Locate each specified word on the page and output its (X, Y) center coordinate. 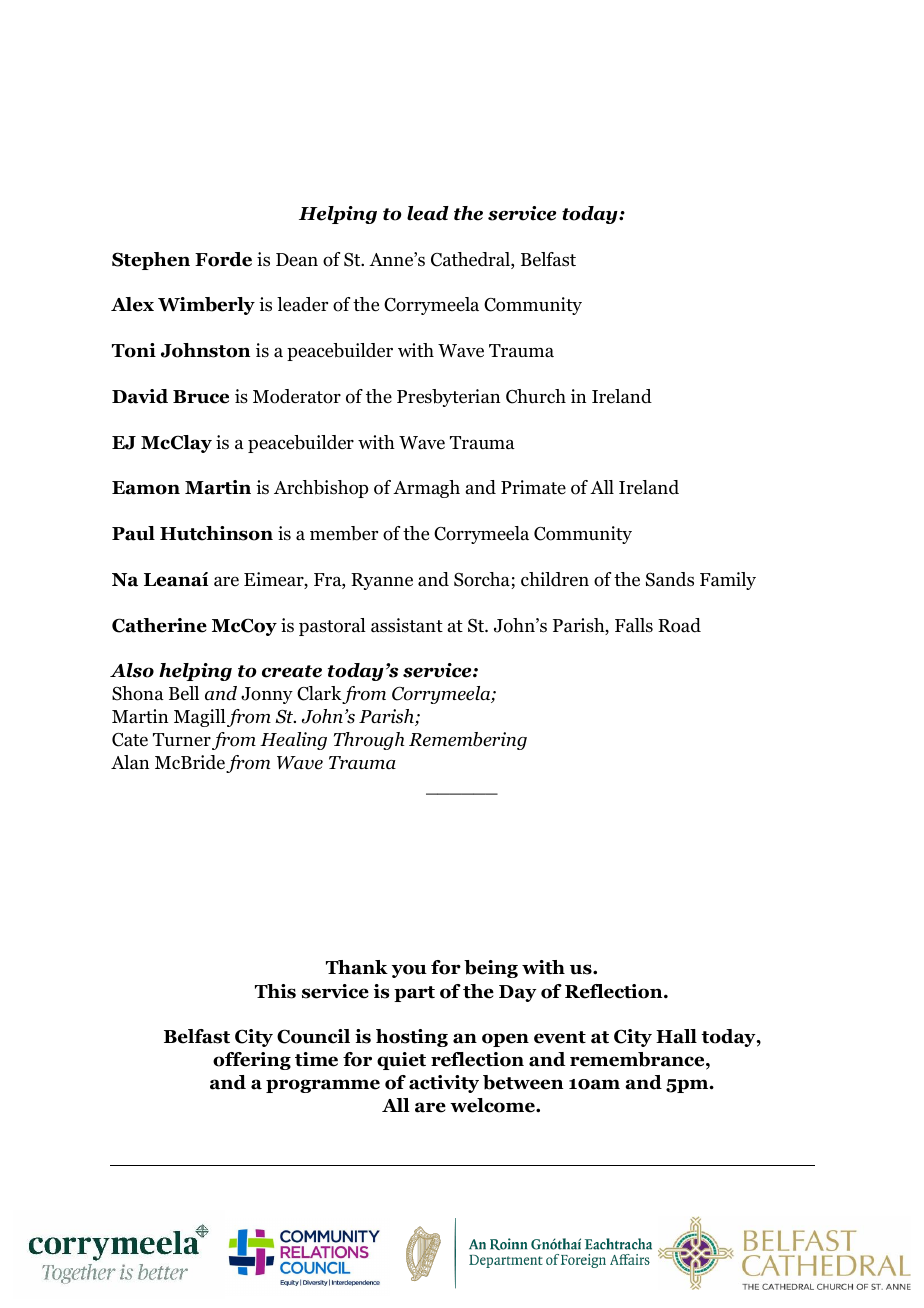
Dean (297, 260)
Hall (676, 1036)
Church (536, 396)
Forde (223, 259)
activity (444, 1084)
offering (252, 1061)
